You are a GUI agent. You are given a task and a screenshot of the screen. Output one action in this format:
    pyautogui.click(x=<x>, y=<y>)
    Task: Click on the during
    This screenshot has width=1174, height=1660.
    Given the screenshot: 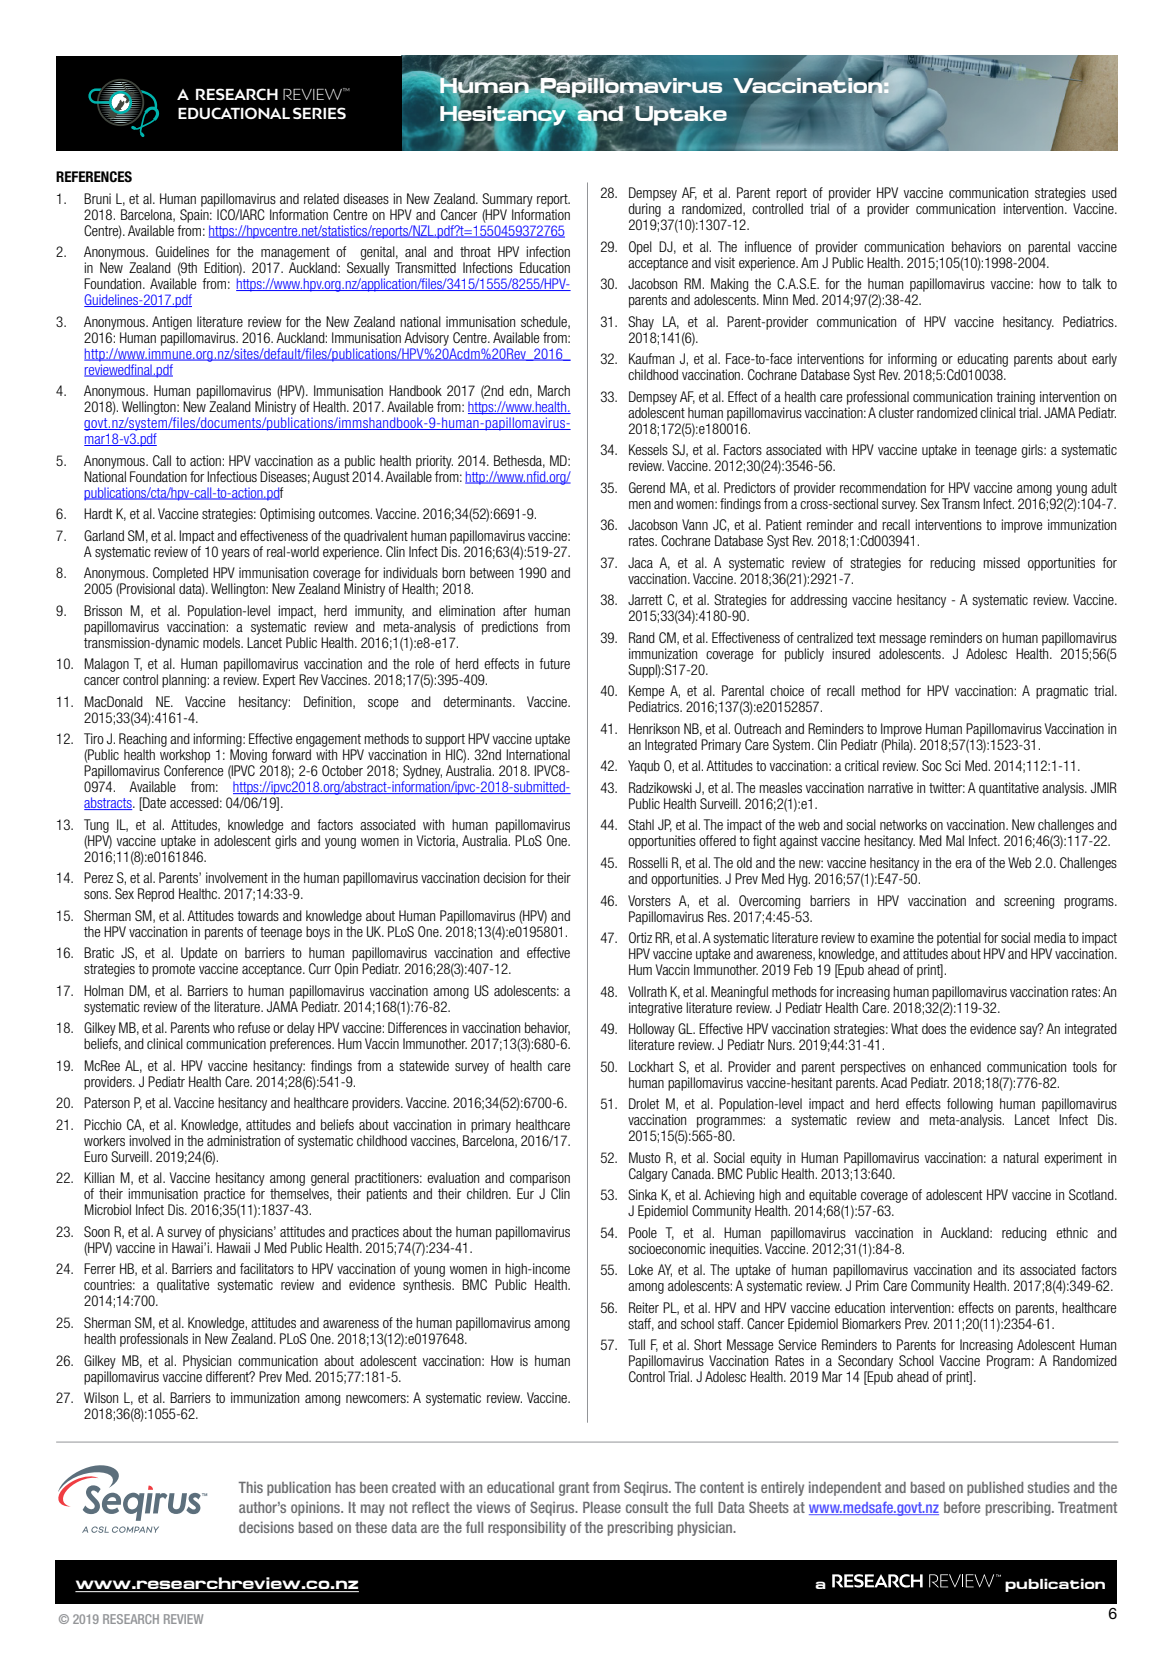 What is the action you would take?
    pyautogui.click(x=644, y=210)
